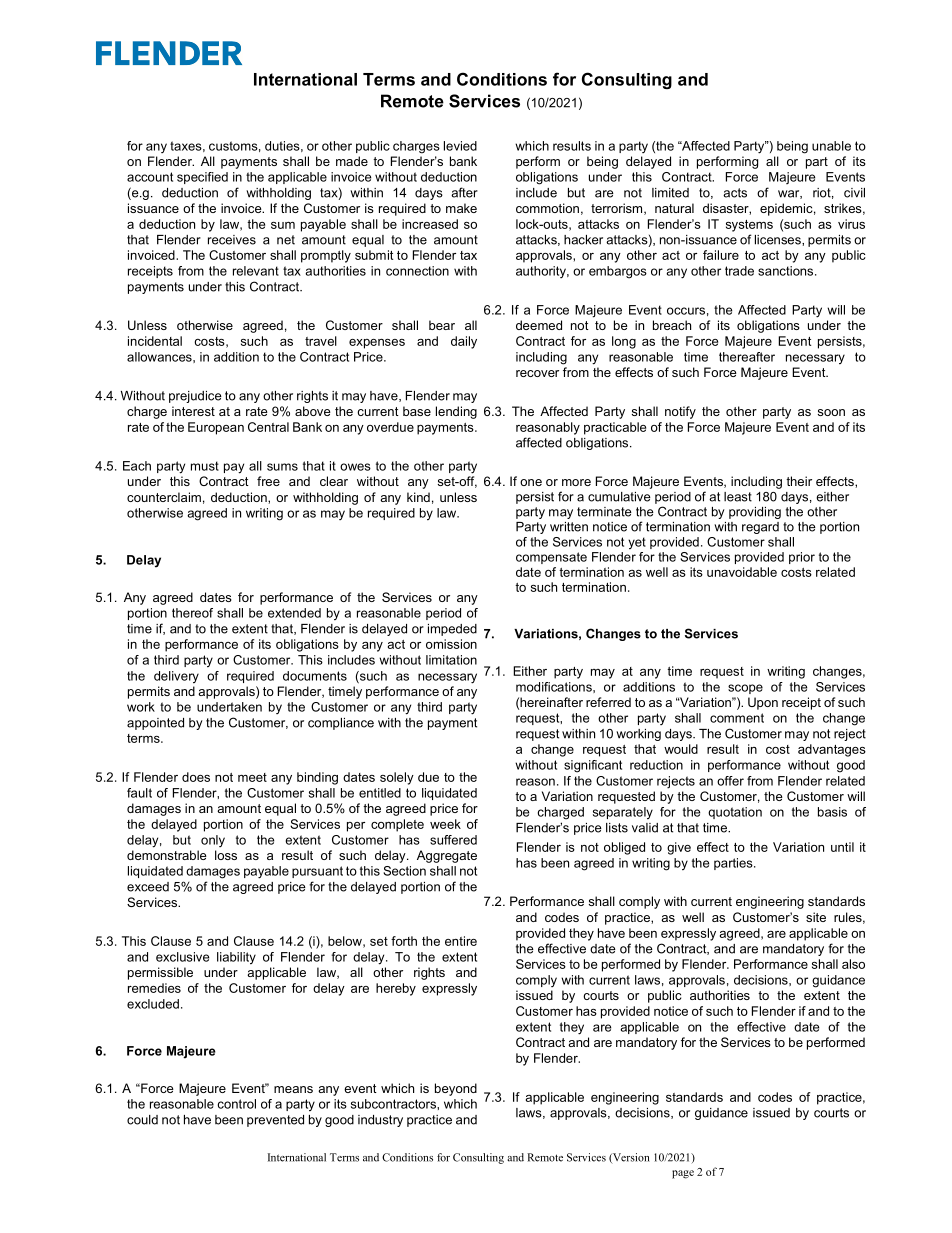 The height and width of the screenshot is (1233, 952). What do you see at coordinates (456, 1089) in the screenshot?
I see `beyond` at bounding box center [456, 1089].
